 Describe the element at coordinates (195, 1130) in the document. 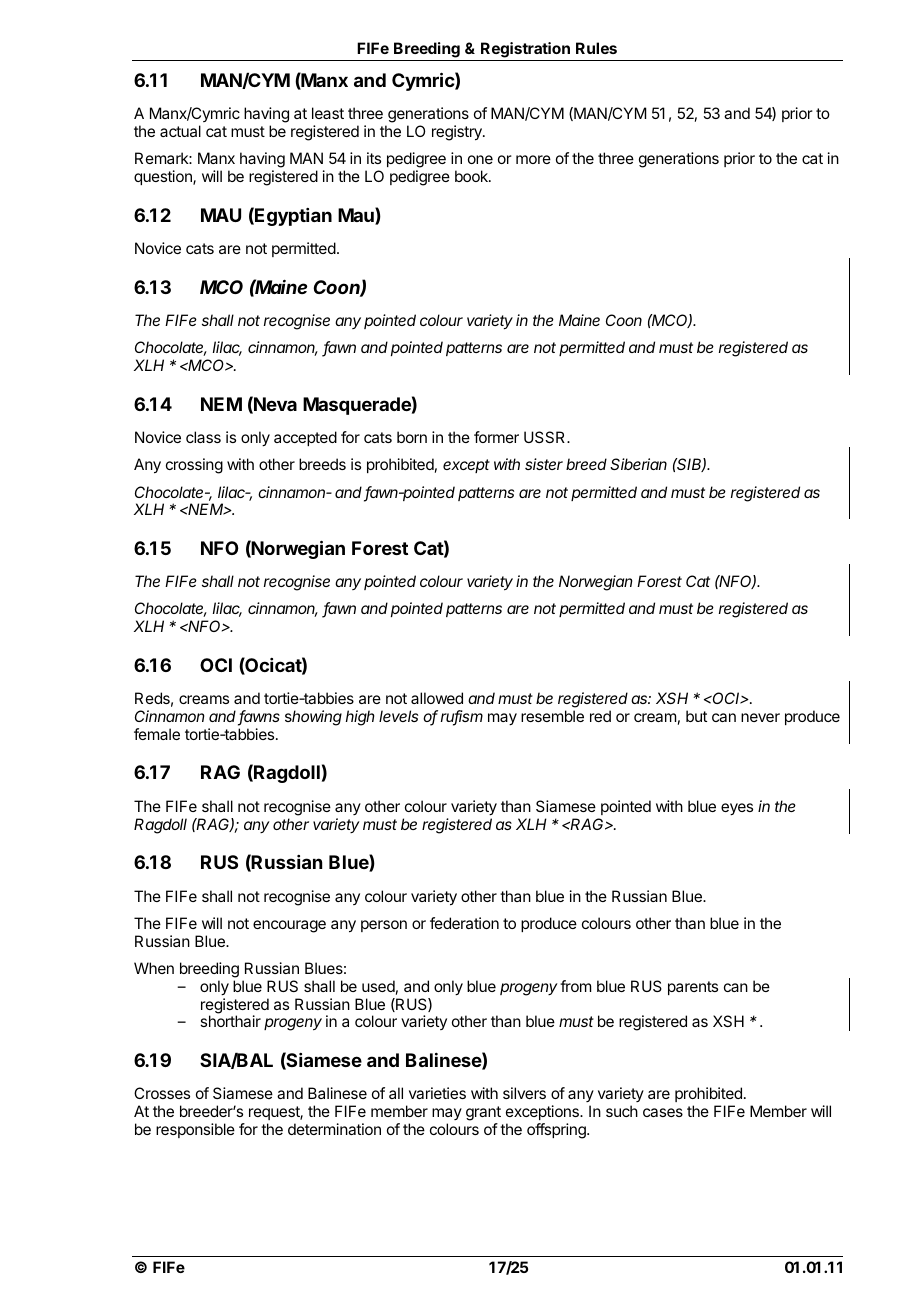

I see `responsible` at that location.
